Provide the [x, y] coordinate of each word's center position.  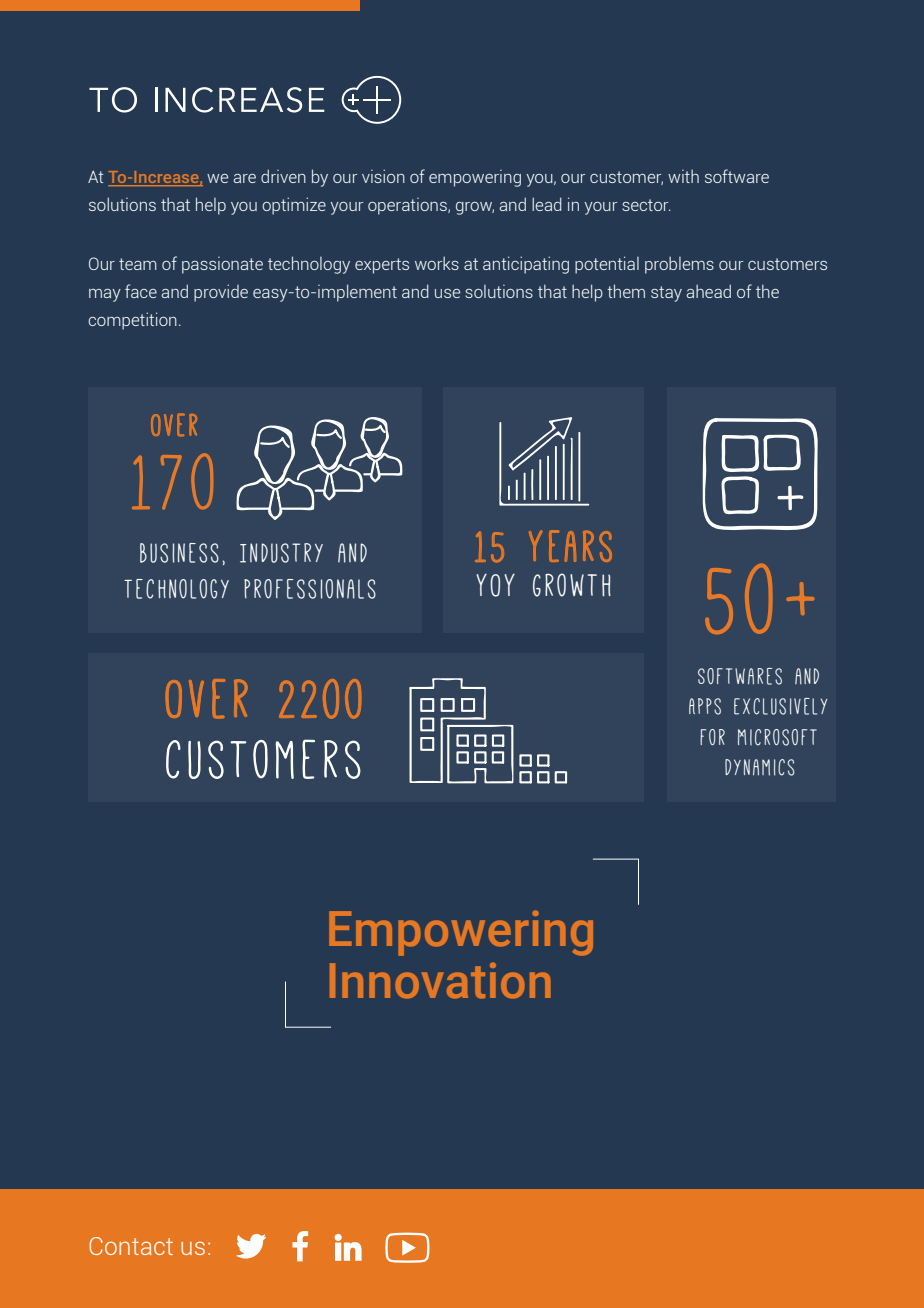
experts [382, 266]
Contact [131, 1246]
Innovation [440, 981]
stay [666, 294]
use [447, 293]
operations [408, 206]
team [138, 264]
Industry [281, 553]
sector [646, 205]
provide [221, 293]
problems [679, 265]
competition [132, 321]
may [105, 295]
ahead [708, 291]
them [626, 291]
